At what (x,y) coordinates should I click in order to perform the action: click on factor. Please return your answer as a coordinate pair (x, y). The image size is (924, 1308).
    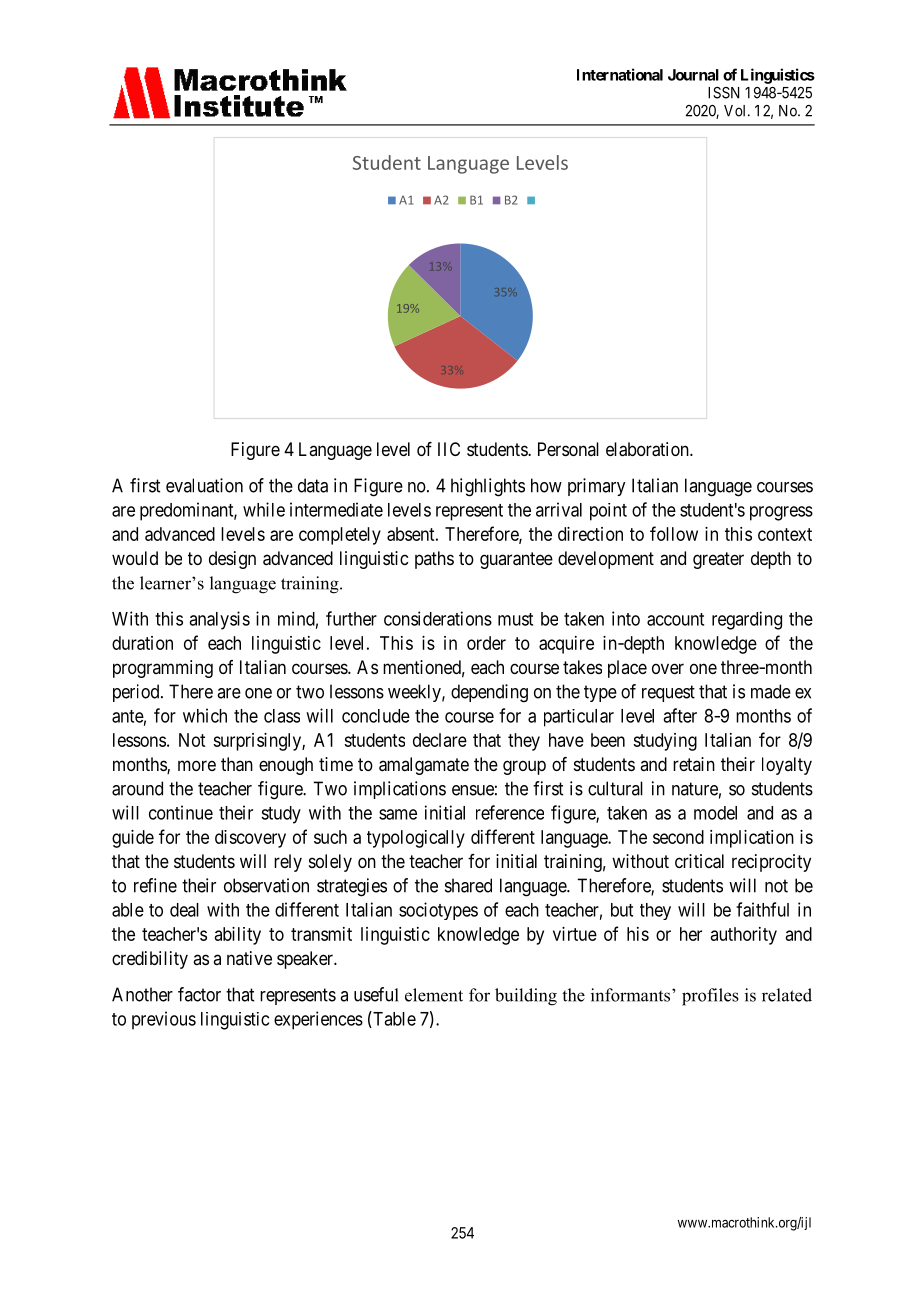
    Looking at the image, I should click on (199, 994).
